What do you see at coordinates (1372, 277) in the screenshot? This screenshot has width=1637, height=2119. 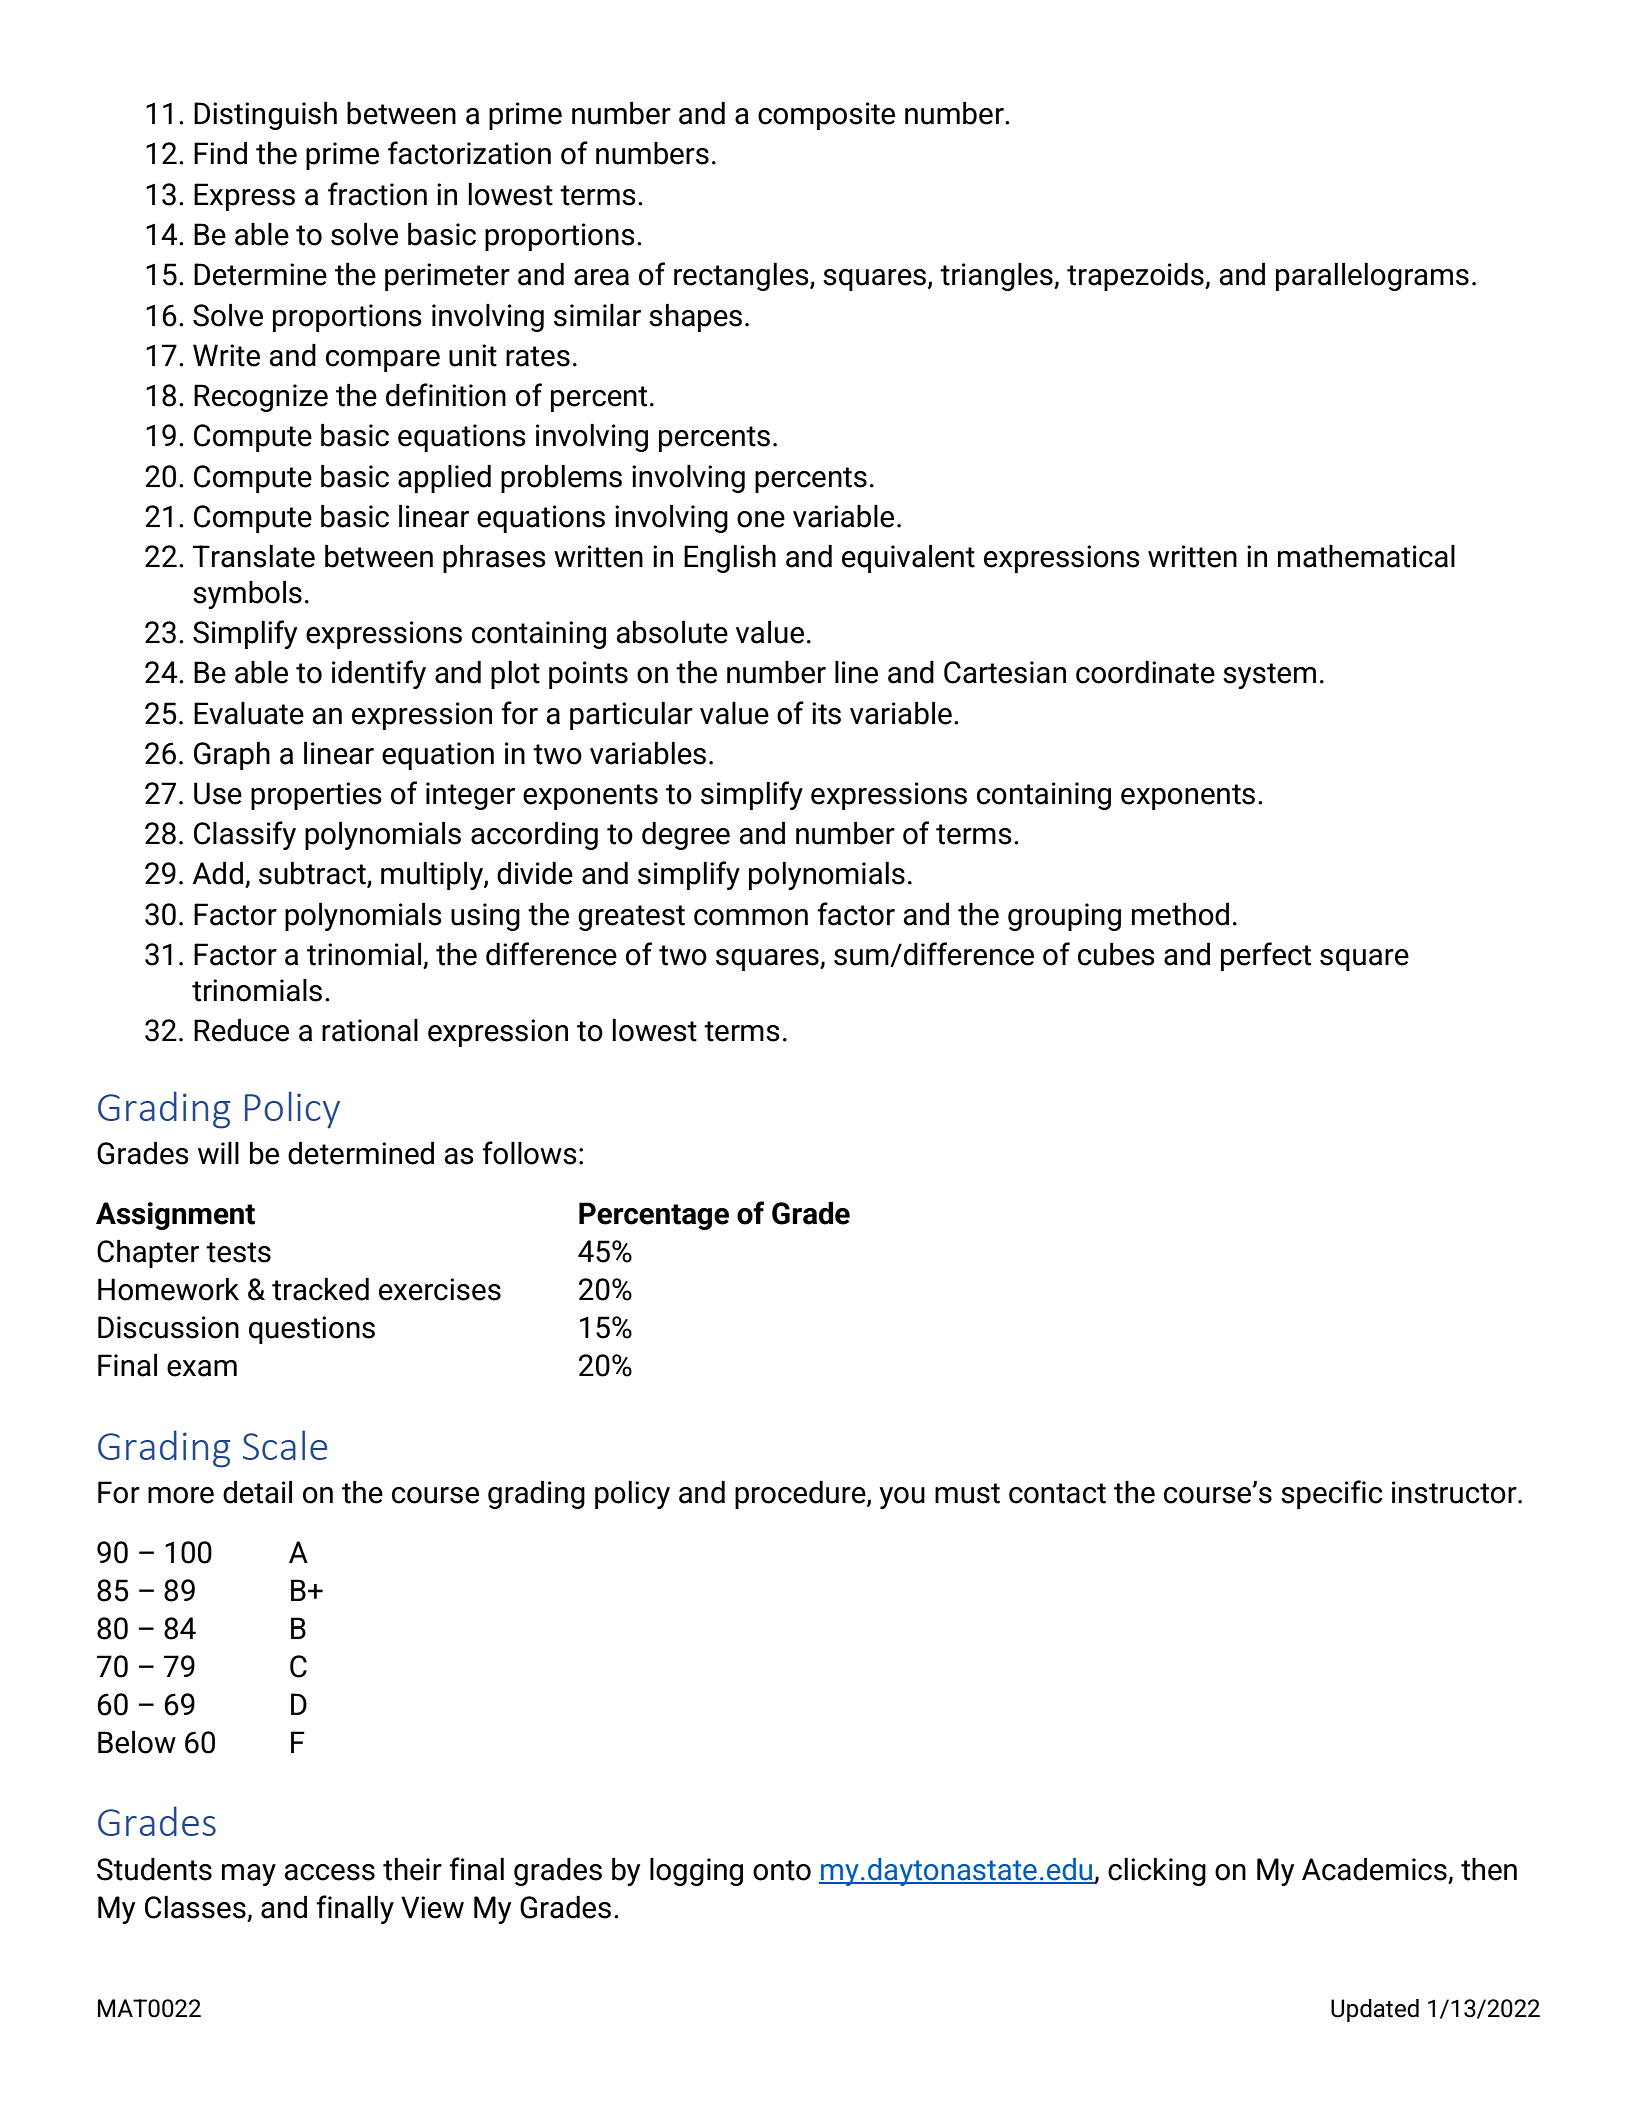 I see `parallelograms` at bounding box center [1372, 277].
